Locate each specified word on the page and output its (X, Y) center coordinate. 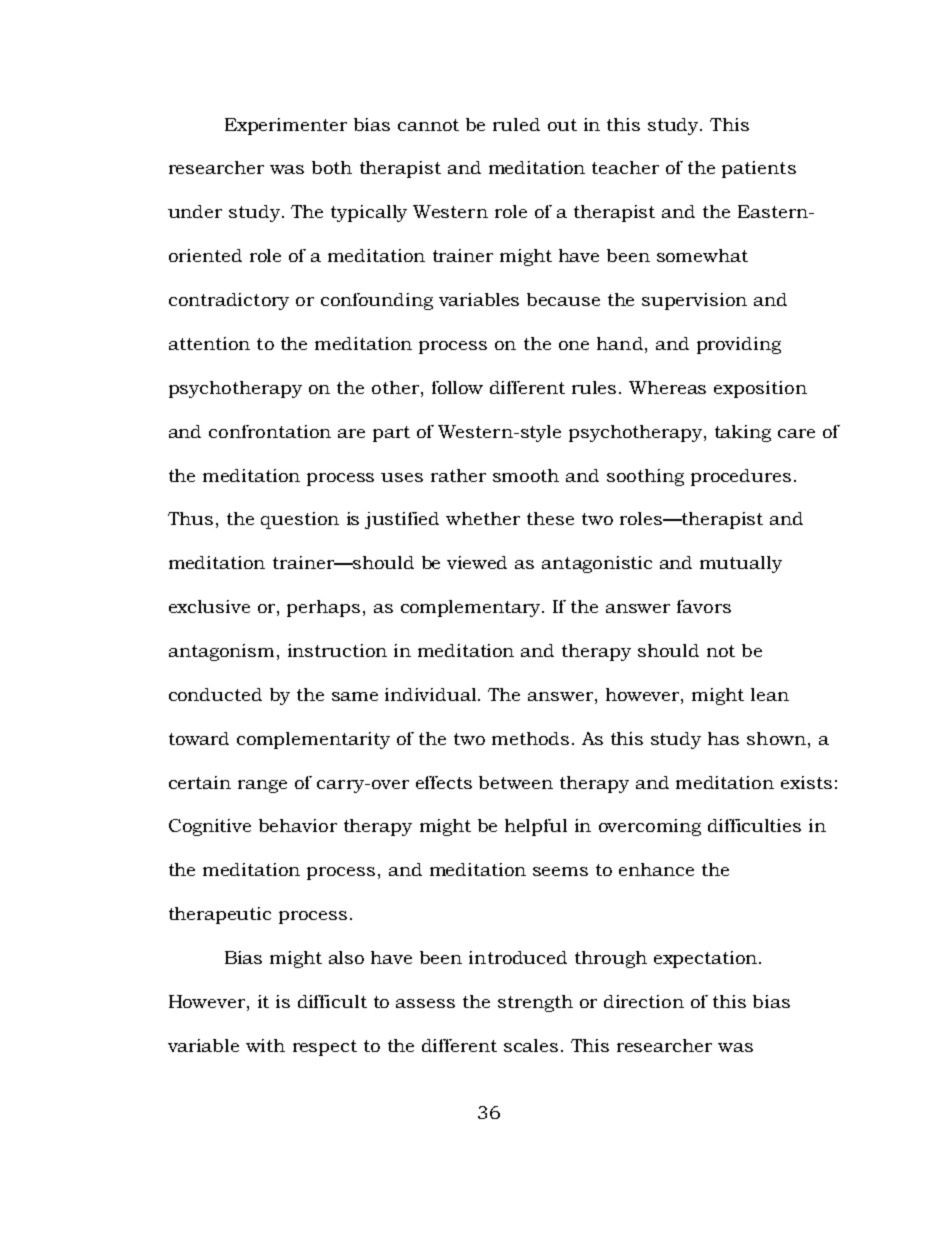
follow (457, 387)
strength (535, 1003)
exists (806, 782)
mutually (741, 564)
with (265, 1045)
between (516, 782)
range (262, 786)
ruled (516, 124)
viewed (477, 562)
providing (739, 345)
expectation (705, 959)
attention (209, 343)
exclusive (209, 606)
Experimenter (286, 126)
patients (759, 169)
